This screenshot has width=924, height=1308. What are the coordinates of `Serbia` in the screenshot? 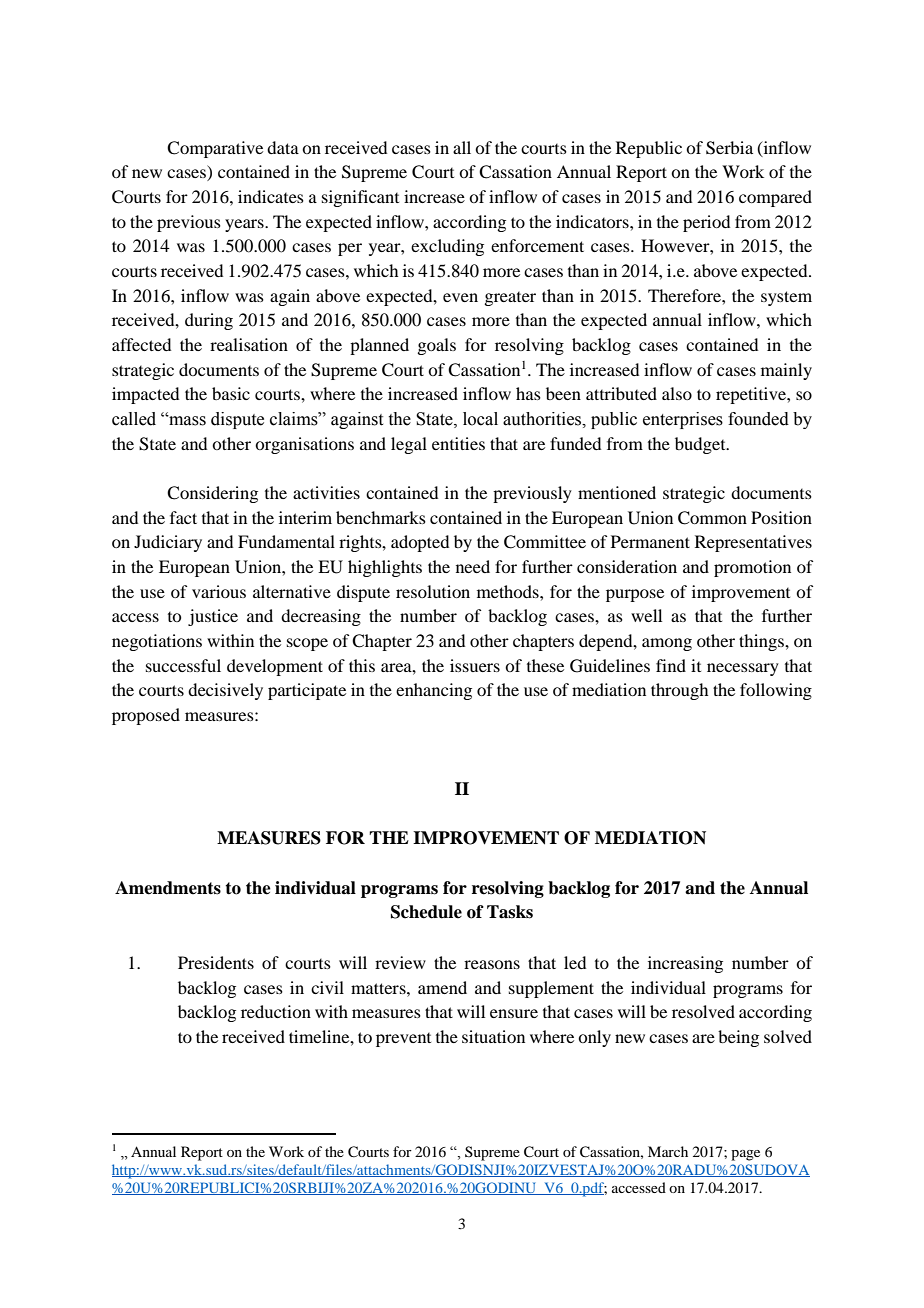 It's located at (729, 148).
